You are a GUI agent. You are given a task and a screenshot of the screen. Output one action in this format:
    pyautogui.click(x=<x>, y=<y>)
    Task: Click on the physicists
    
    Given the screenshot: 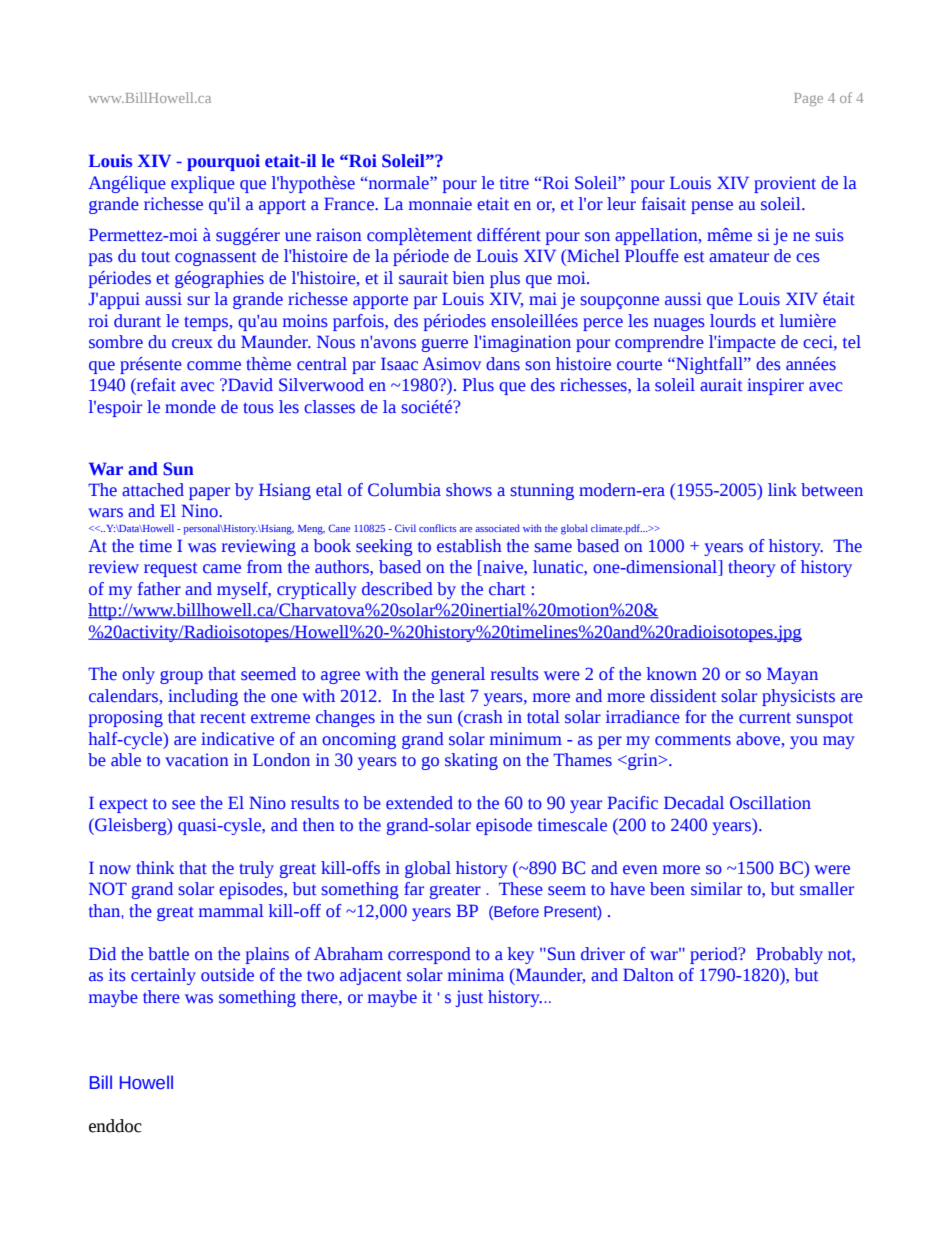 What is the action you would take?
    pyautogui.click(x=798, y=697)
